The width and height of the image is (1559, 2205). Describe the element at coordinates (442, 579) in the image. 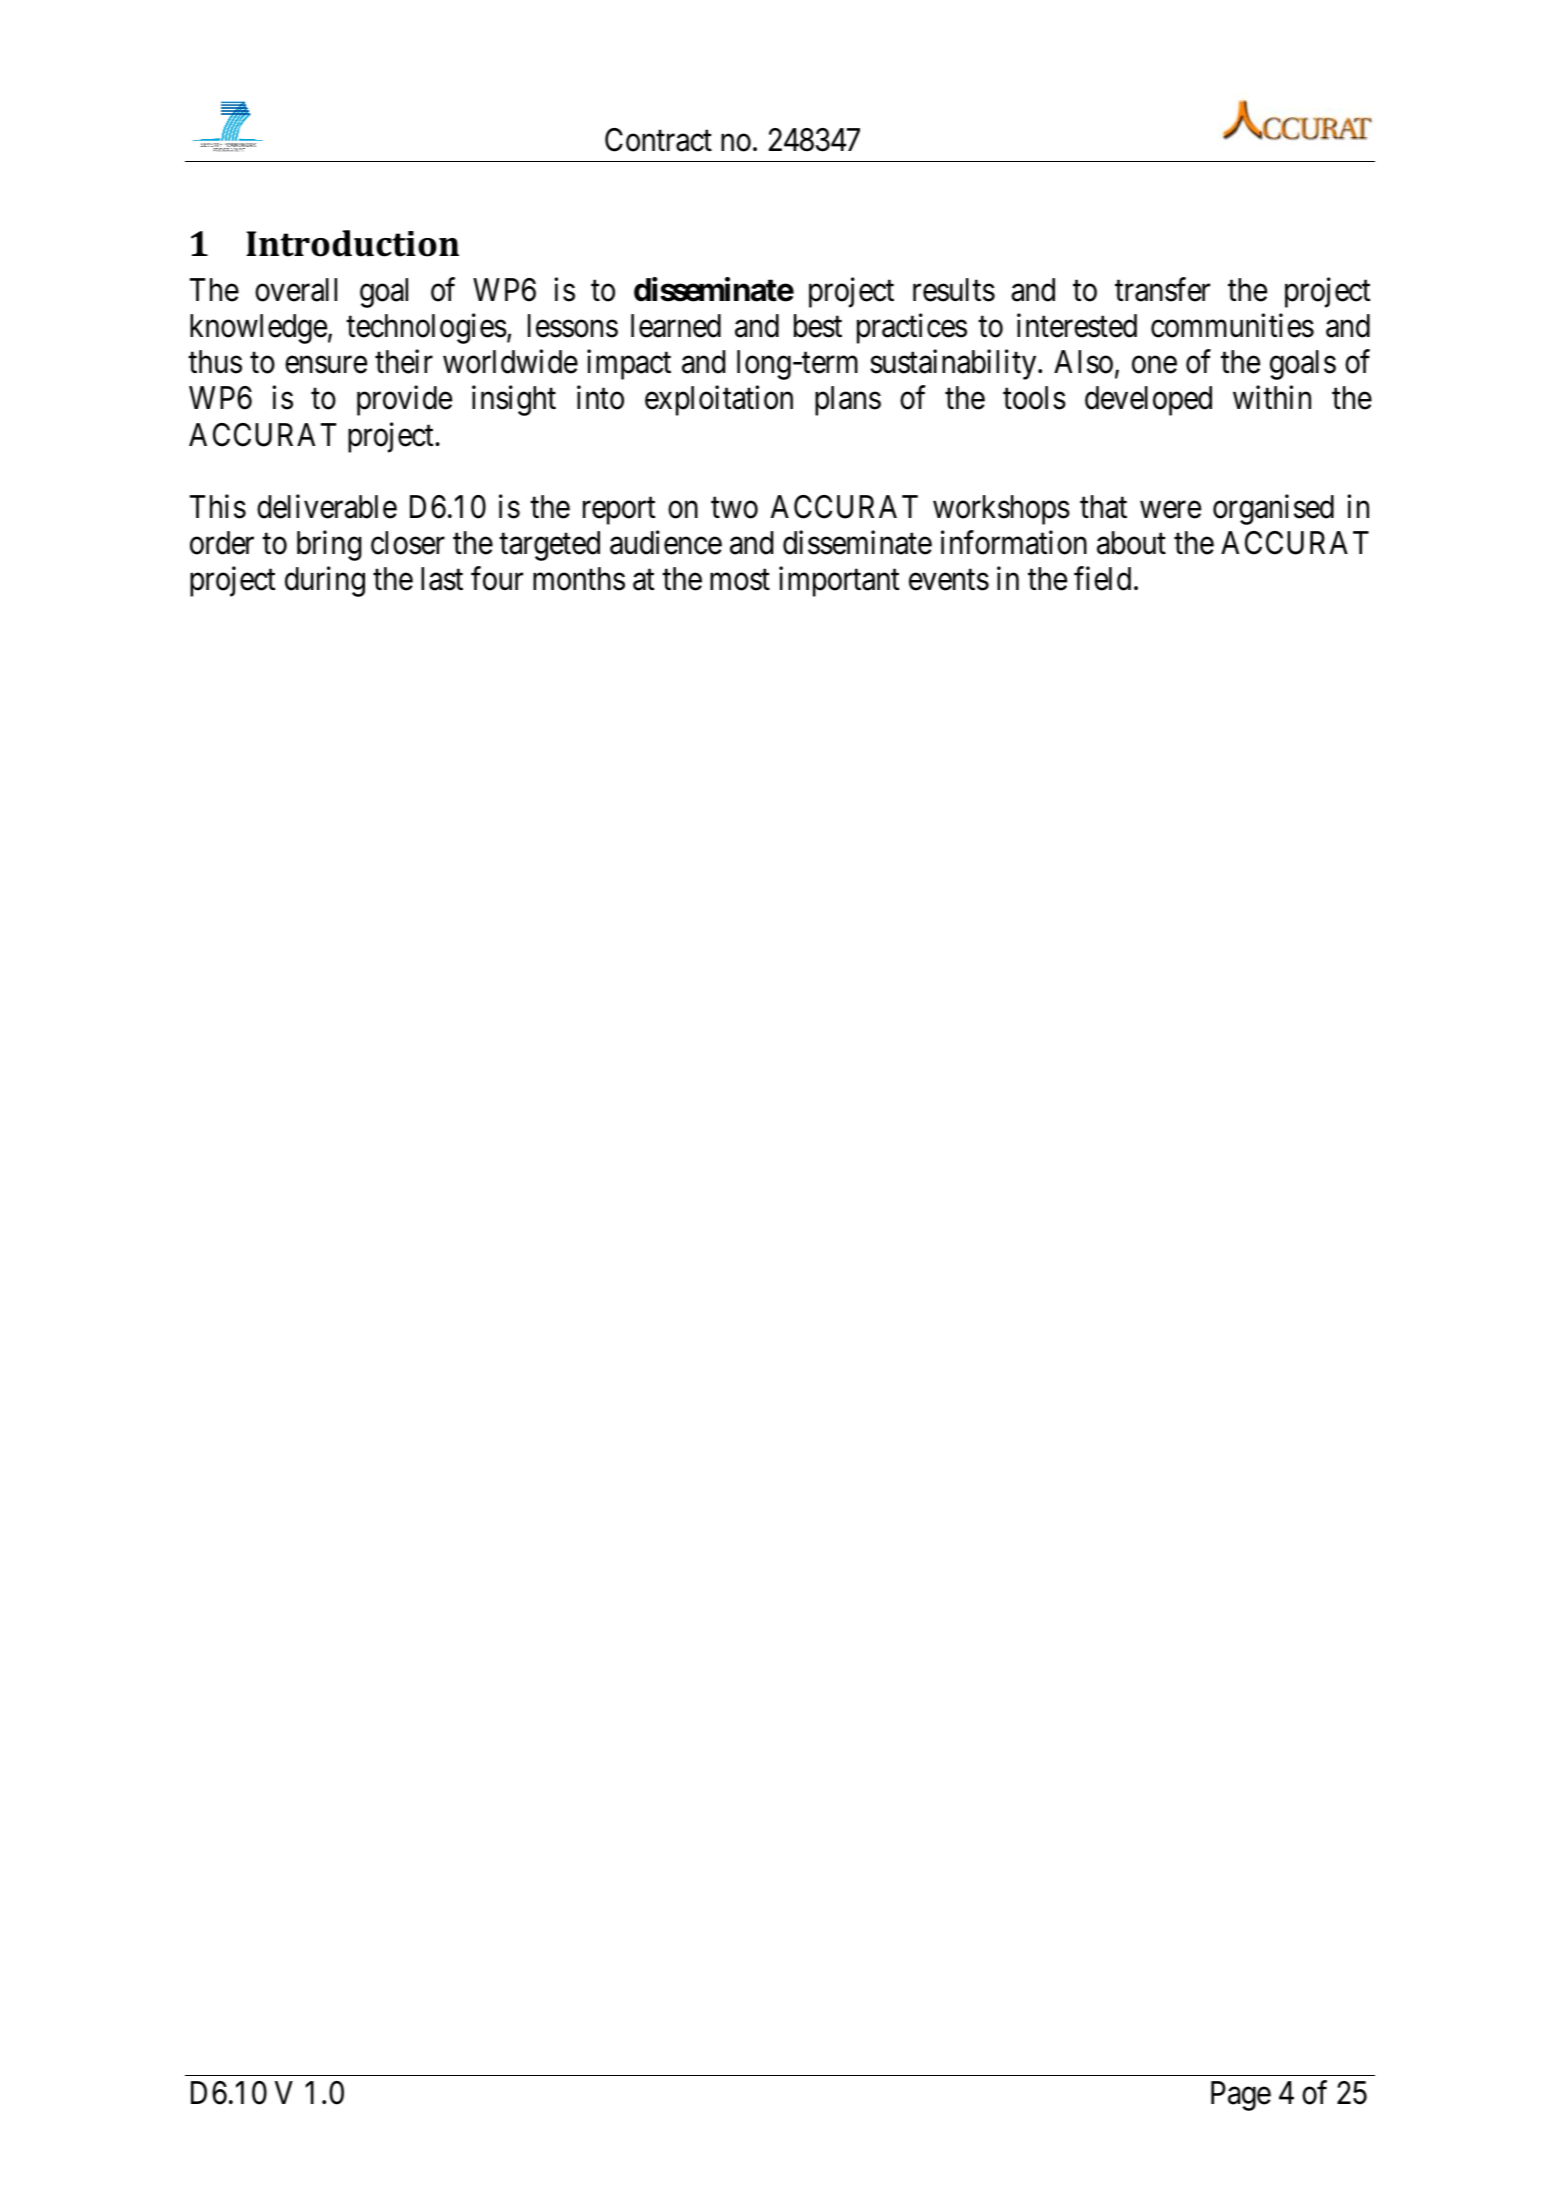

I see `last` at that location.
